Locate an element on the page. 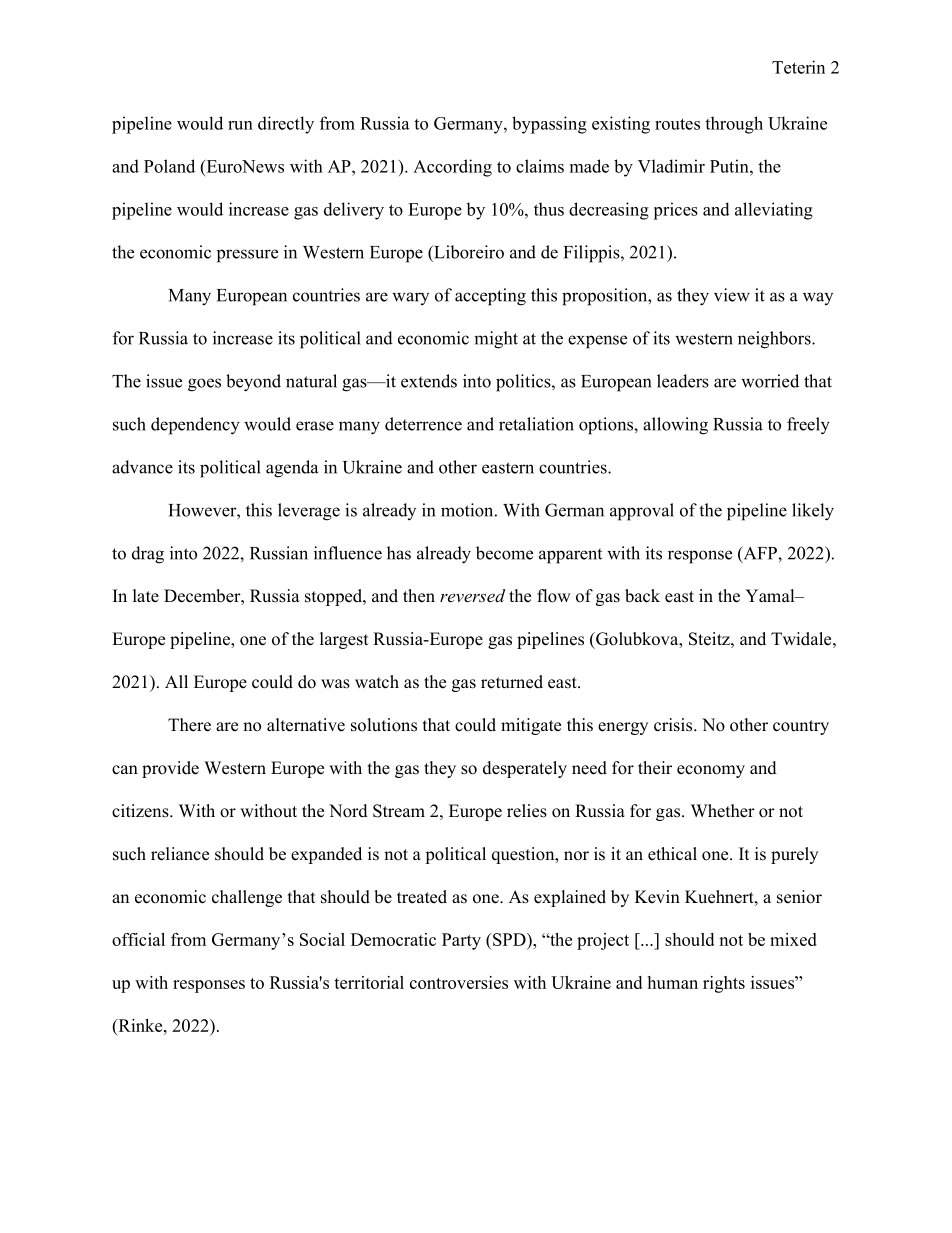 This image has width=952, height=1233. might is located at coordinates (496, 340).
